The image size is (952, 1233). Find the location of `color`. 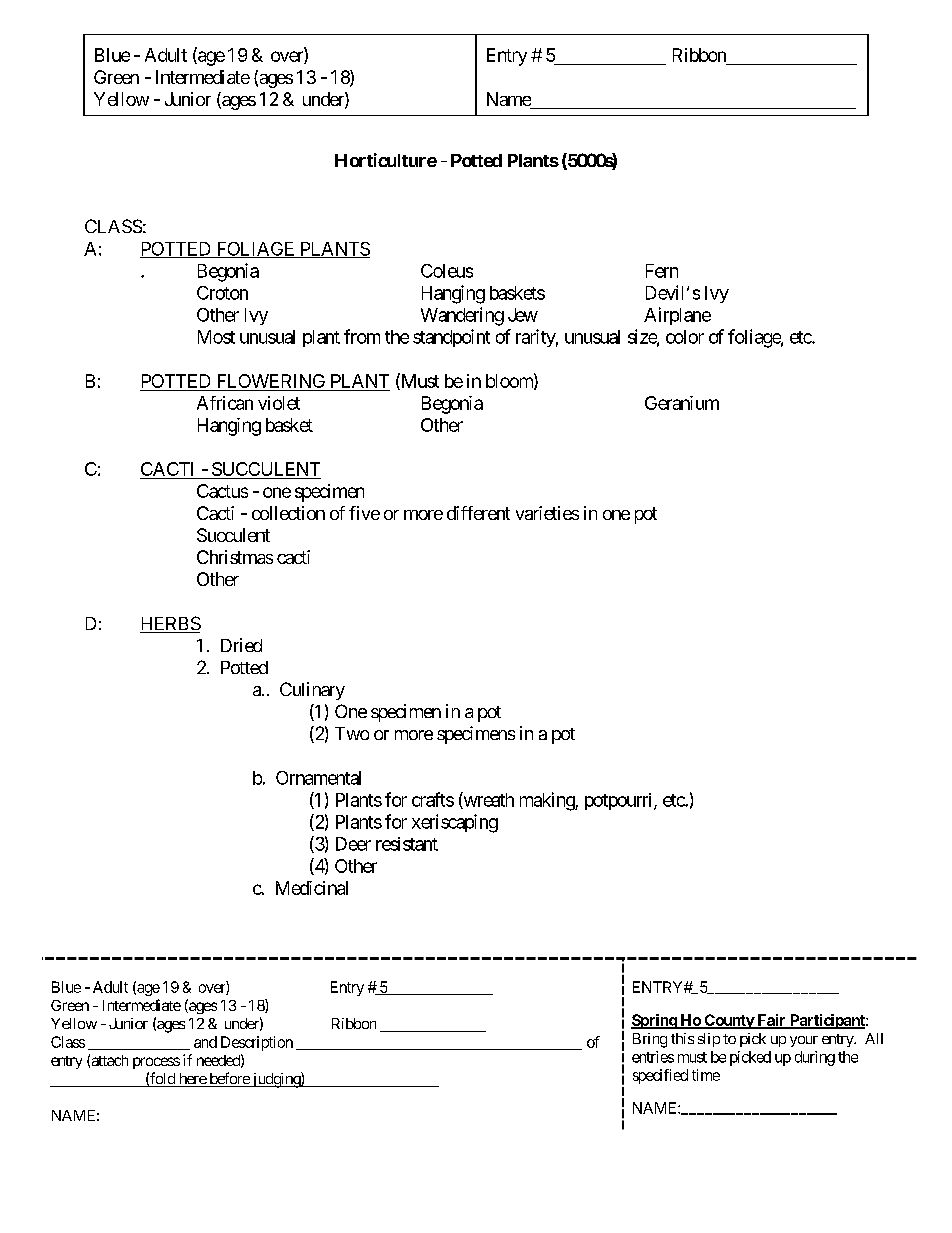

color is located at coordinates (685, 337).
